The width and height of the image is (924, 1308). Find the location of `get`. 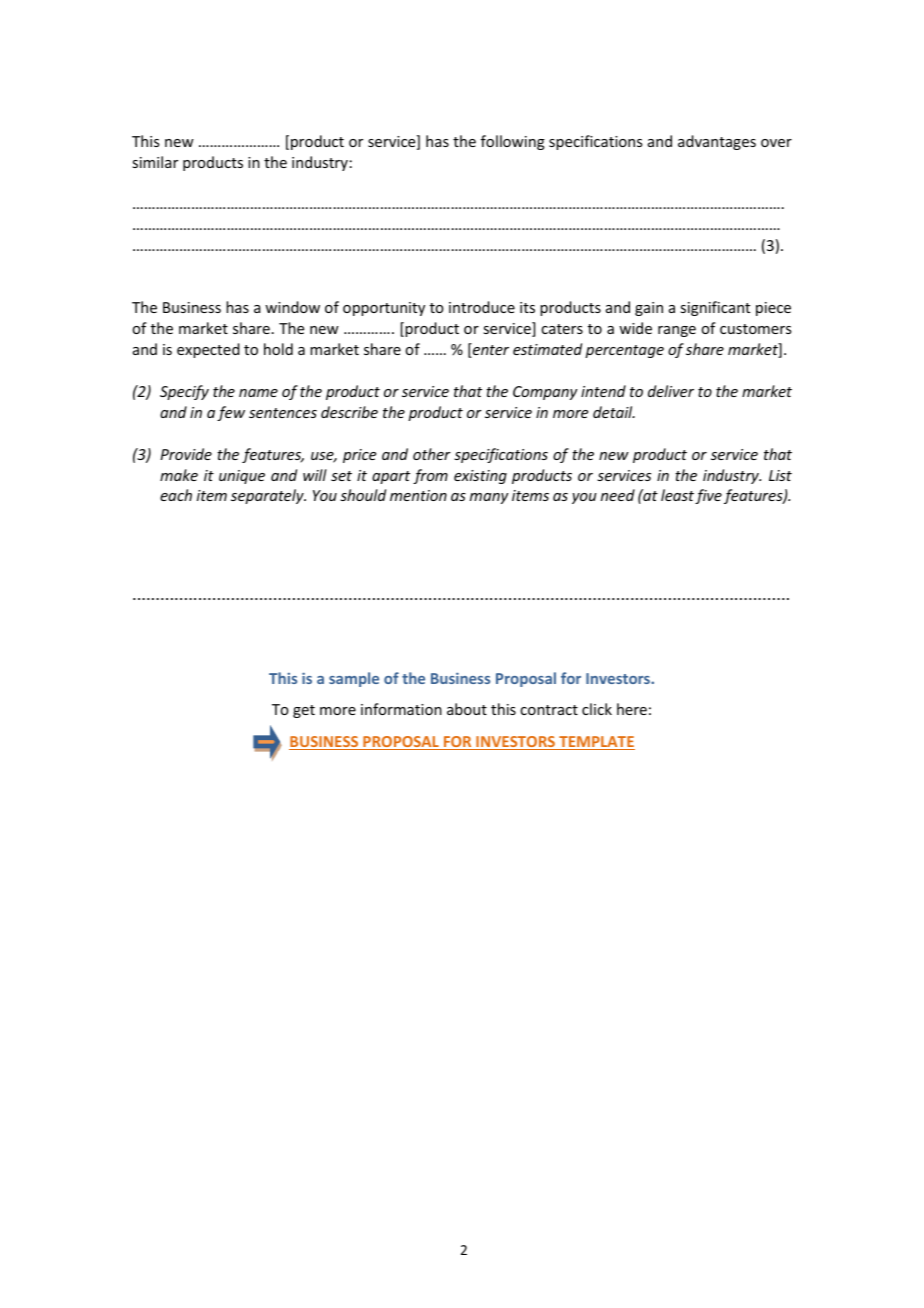

get is located at coordinates (304, 711).
